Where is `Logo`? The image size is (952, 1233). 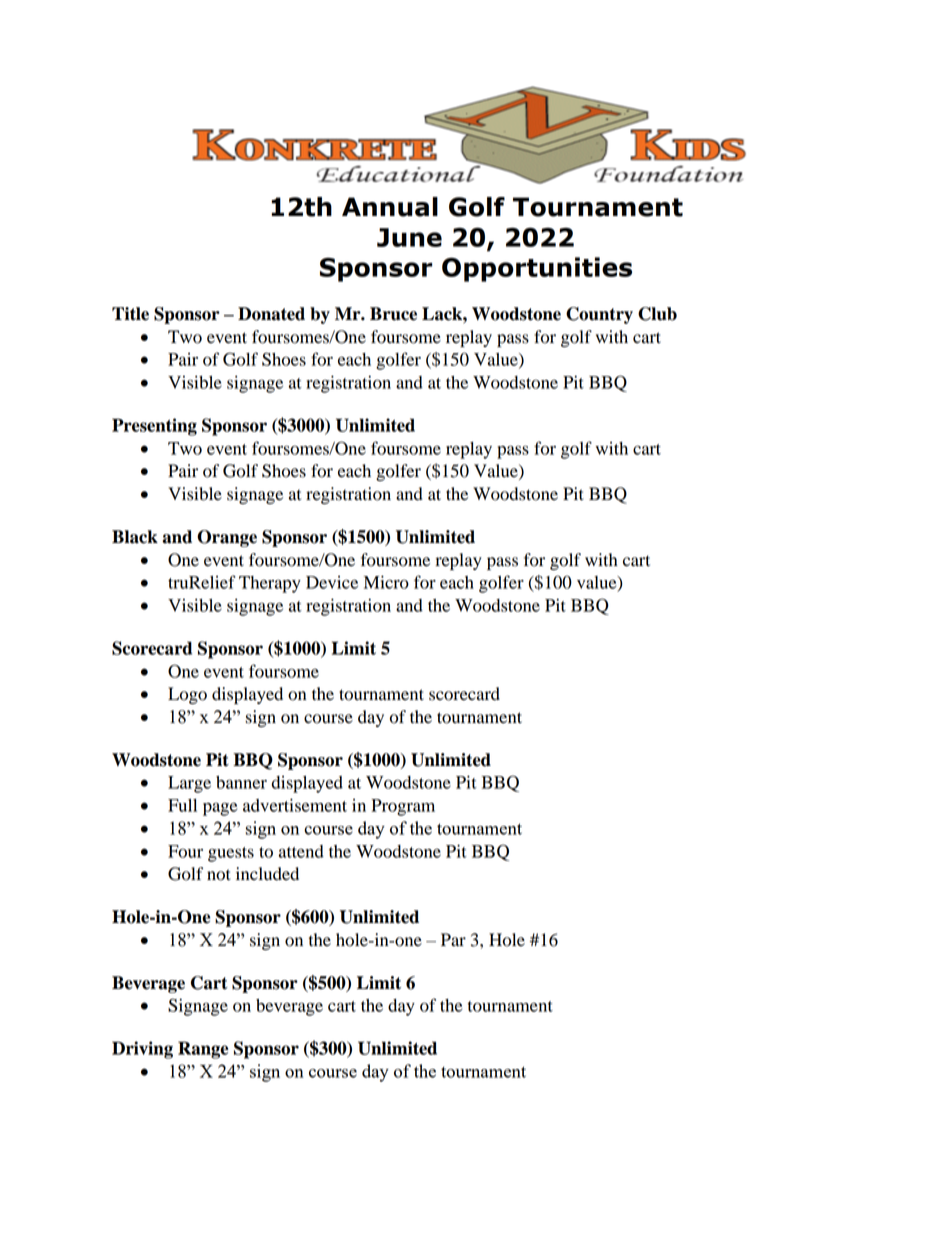 Logo is located at coordinates (187, 695).
